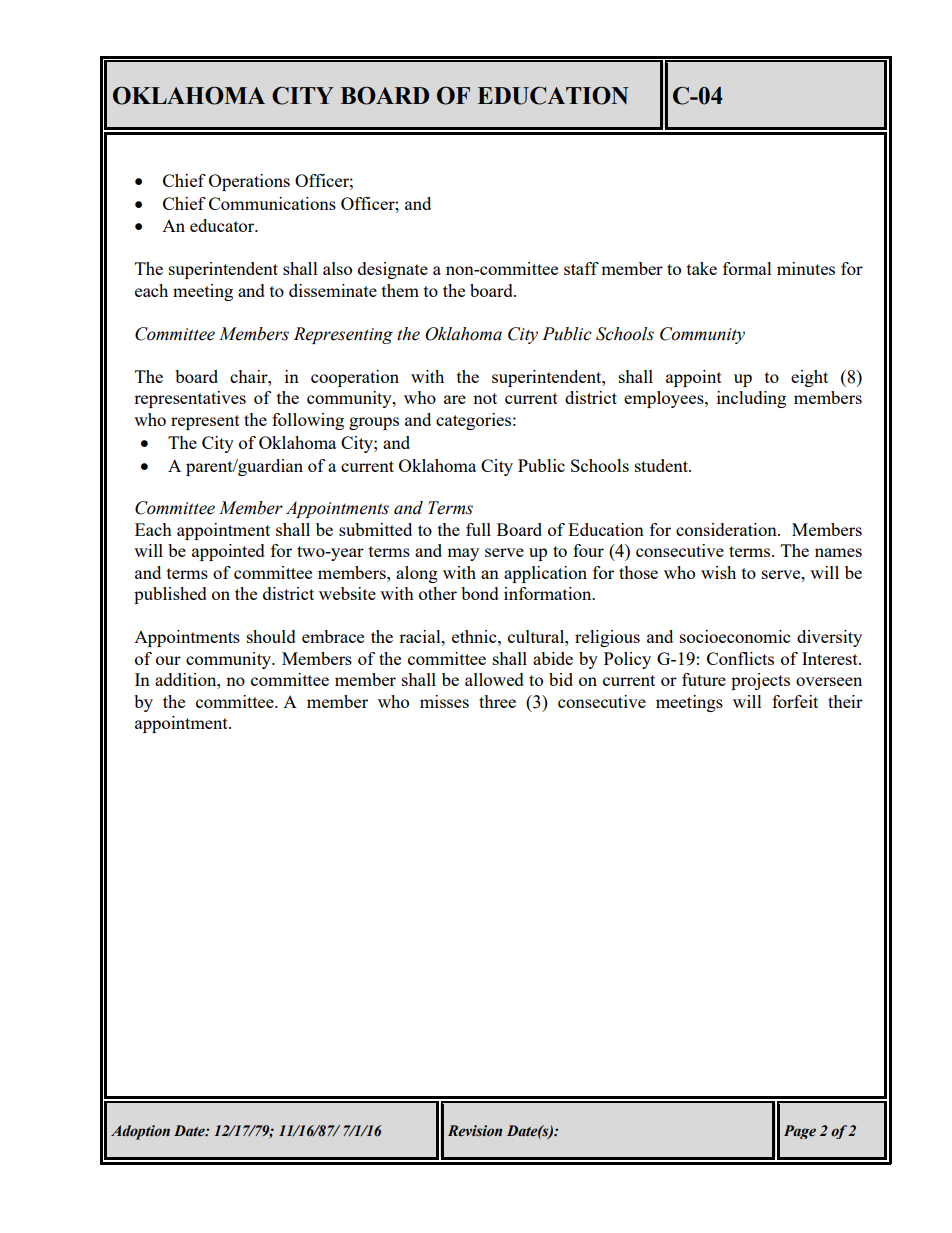 The image size is (952, 1233). I want to click on staff, so click(581, 268).
